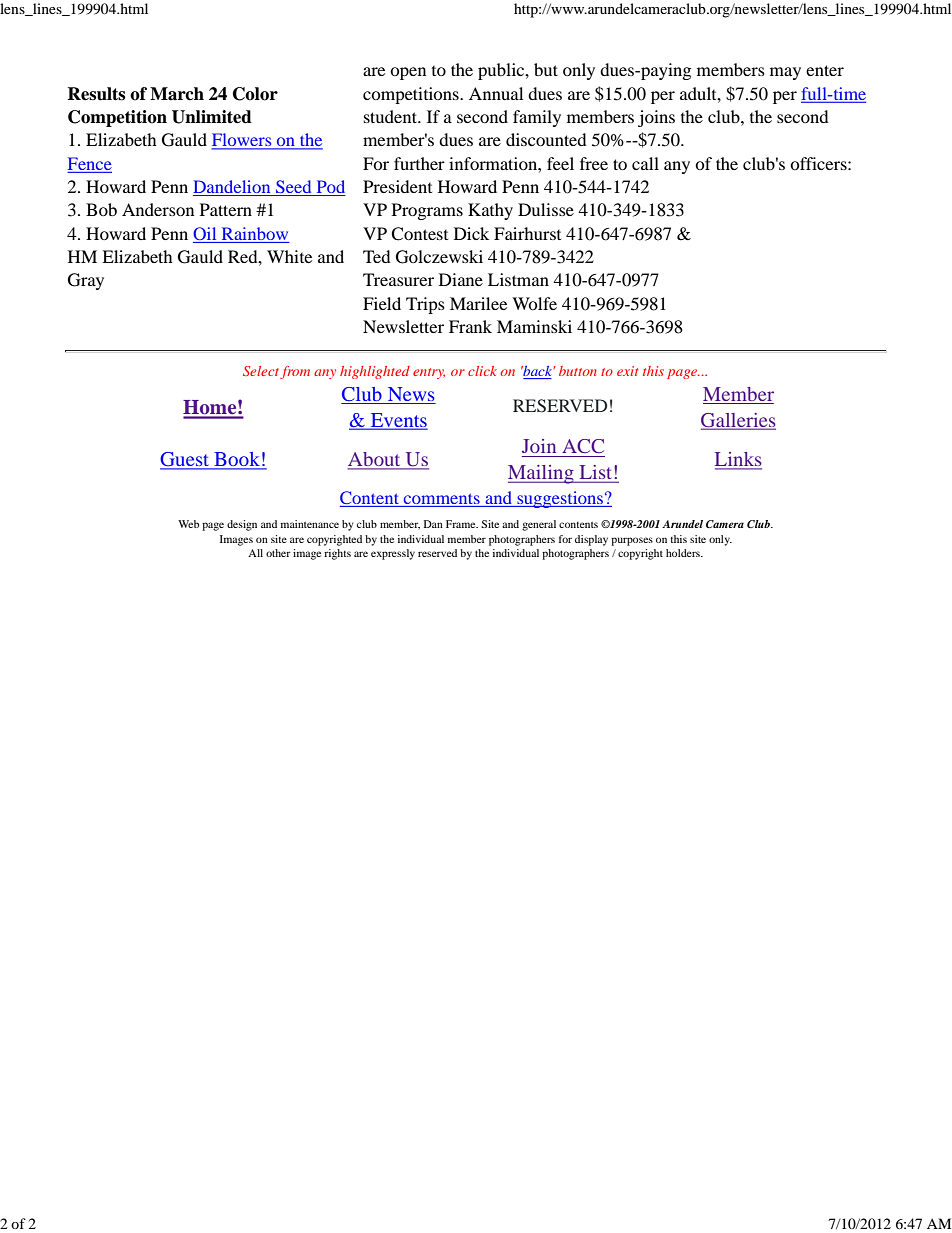 The image size is (952, 1233). What do you see at coordinates (427, 211) in the screenshot?
I see `Programs` at bounding box center [427, 211].
